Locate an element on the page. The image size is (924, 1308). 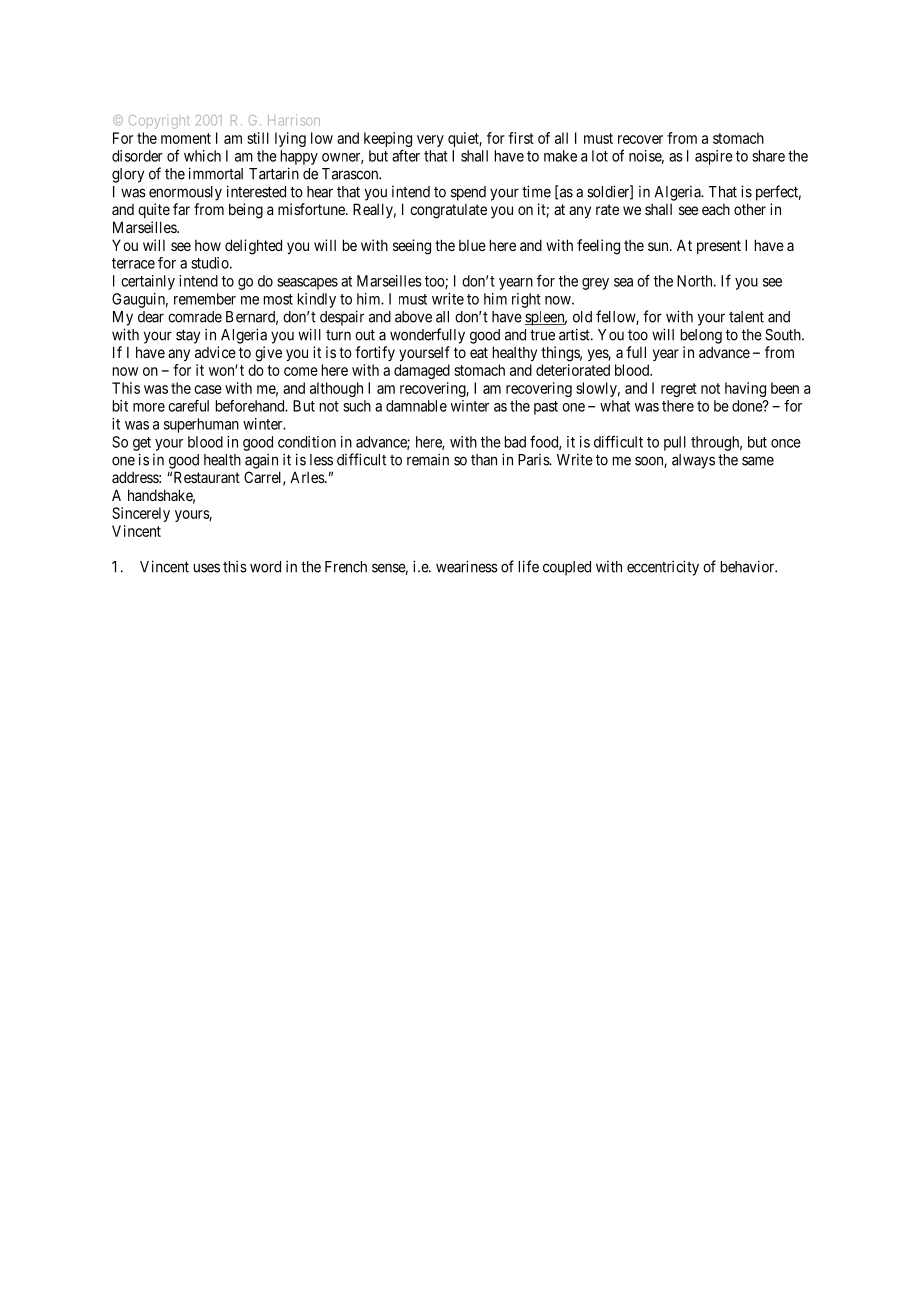
careful is located at coordinates (188, 406).
